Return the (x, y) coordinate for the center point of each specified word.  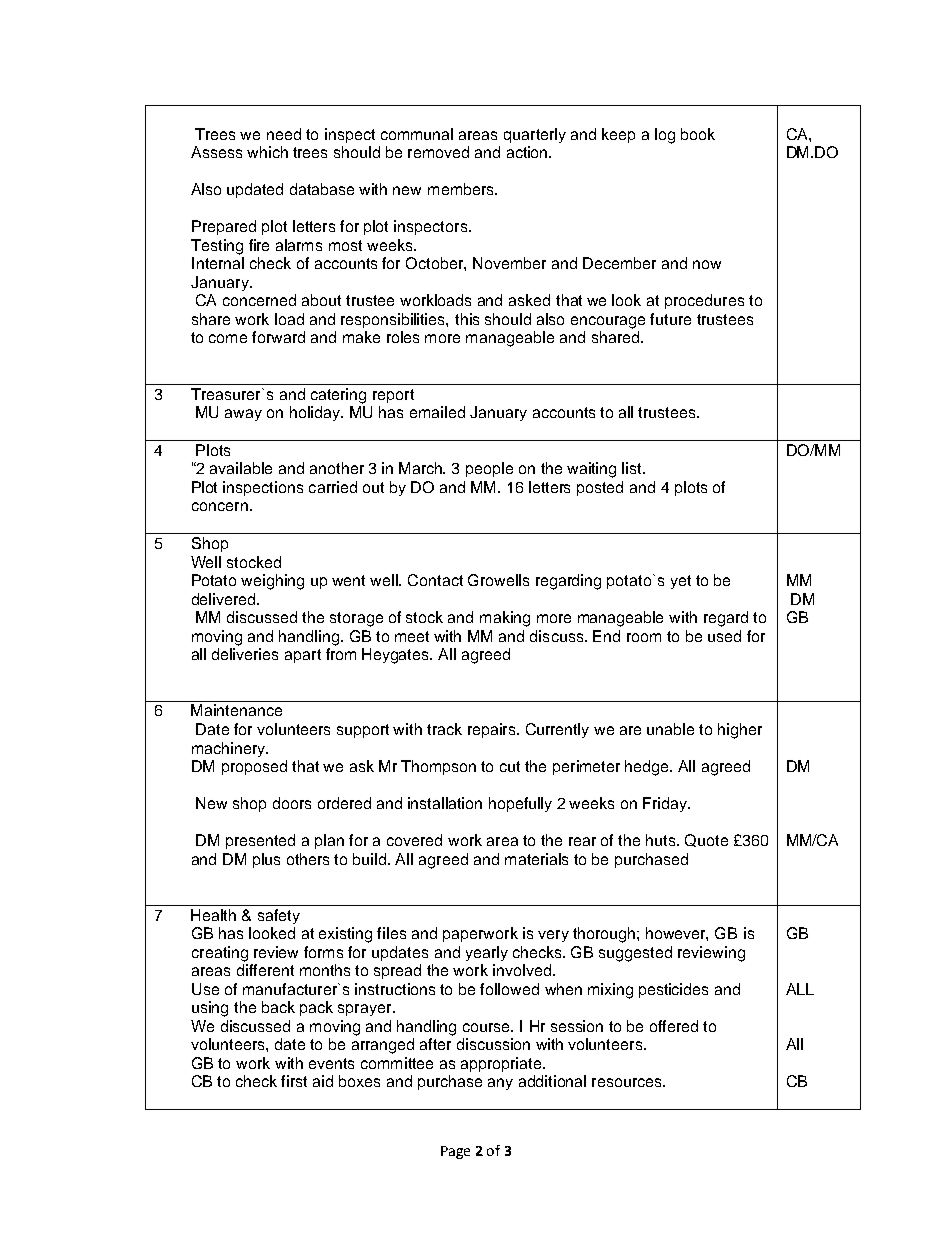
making (505, 619)
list (633, 468)
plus (266, 860)
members (462, 189)
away (243, 415)
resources (628, 1082)
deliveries (245, 654)
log (665, 136)
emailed (437, 412)
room (644, 637)
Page (455, 1152)
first (294, 1081)
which (267, 152)
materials (536, 859)
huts (662, 840)
